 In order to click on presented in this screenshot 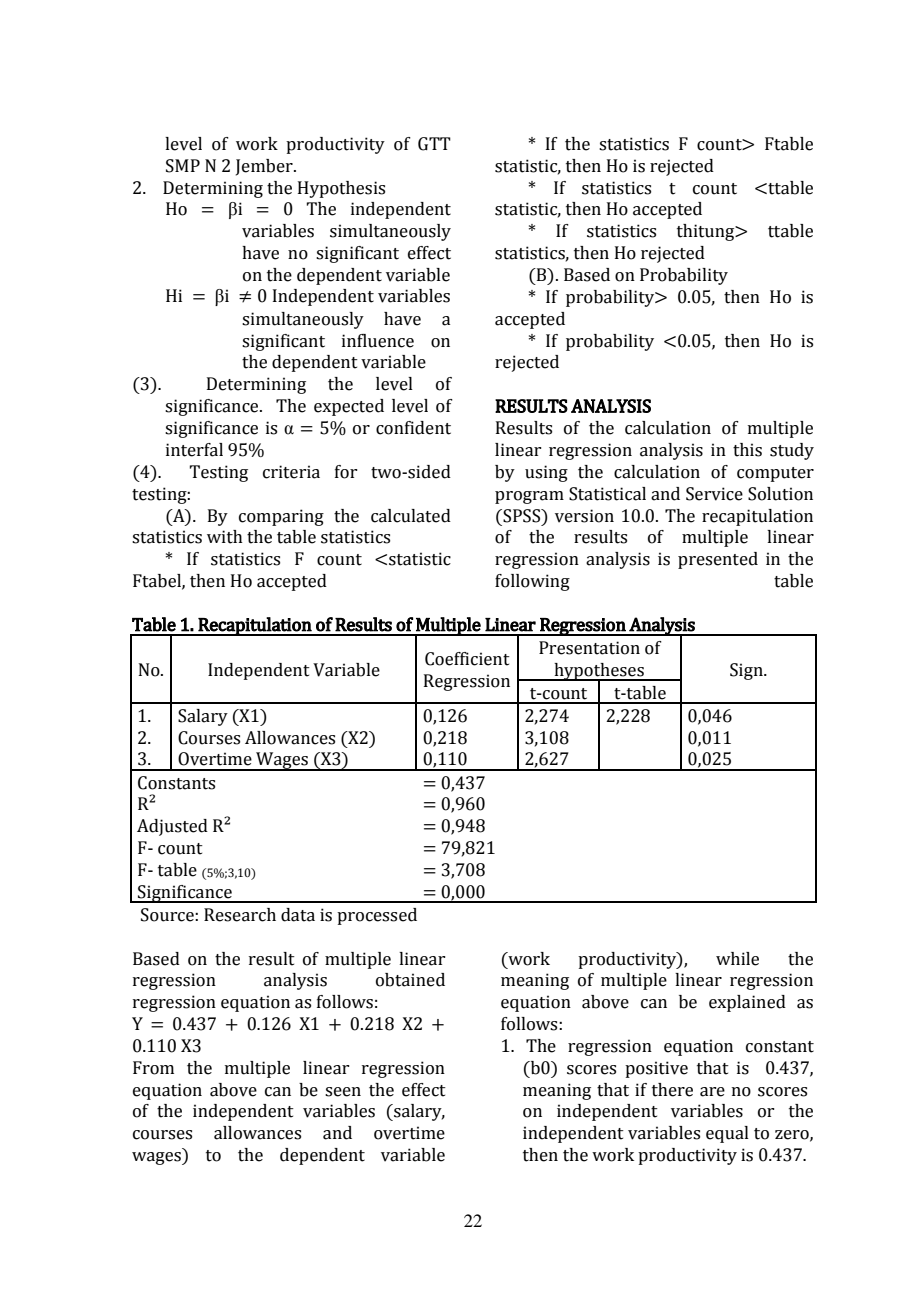, I will do `click(718, 560)`.
